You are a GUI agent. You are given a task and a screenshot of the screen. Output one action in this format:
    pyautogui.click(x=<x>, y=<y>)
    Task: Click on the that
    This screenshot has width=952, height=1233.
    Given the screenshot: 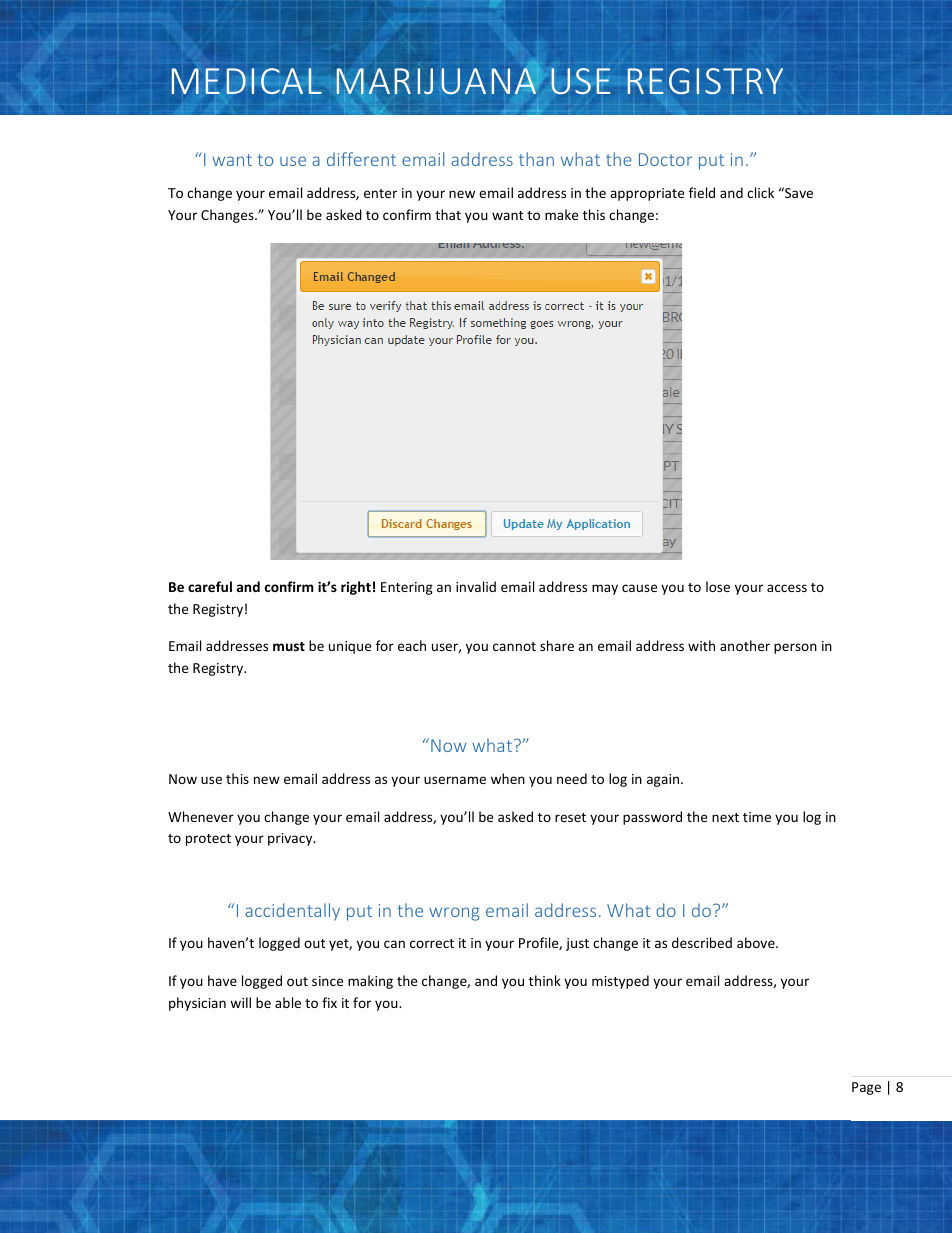 What is the action you would take?
    pyautogui.click(x=448, y=214)
